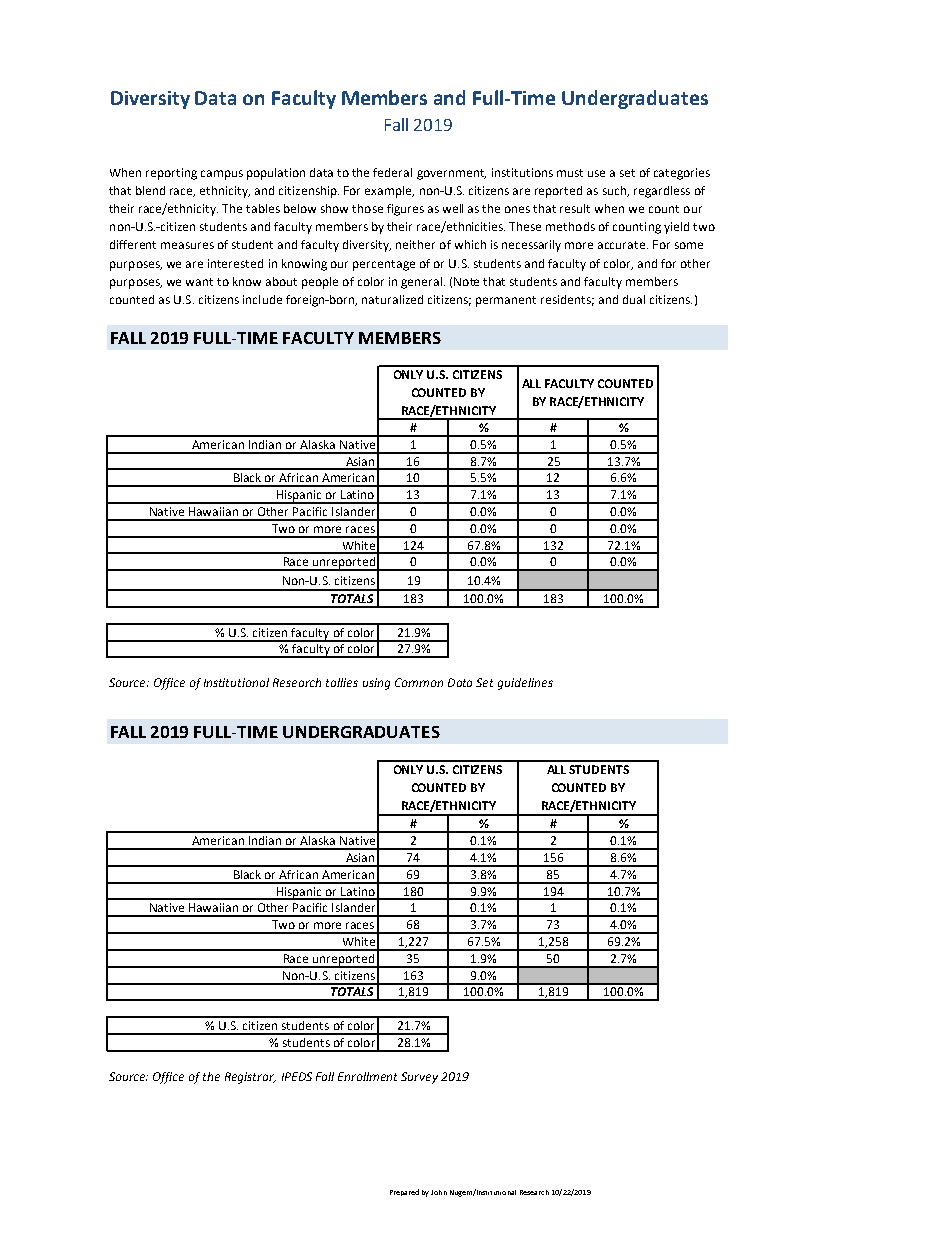 This image has height=1233, width=952. I want to click on tallies, so click(342, 682).
